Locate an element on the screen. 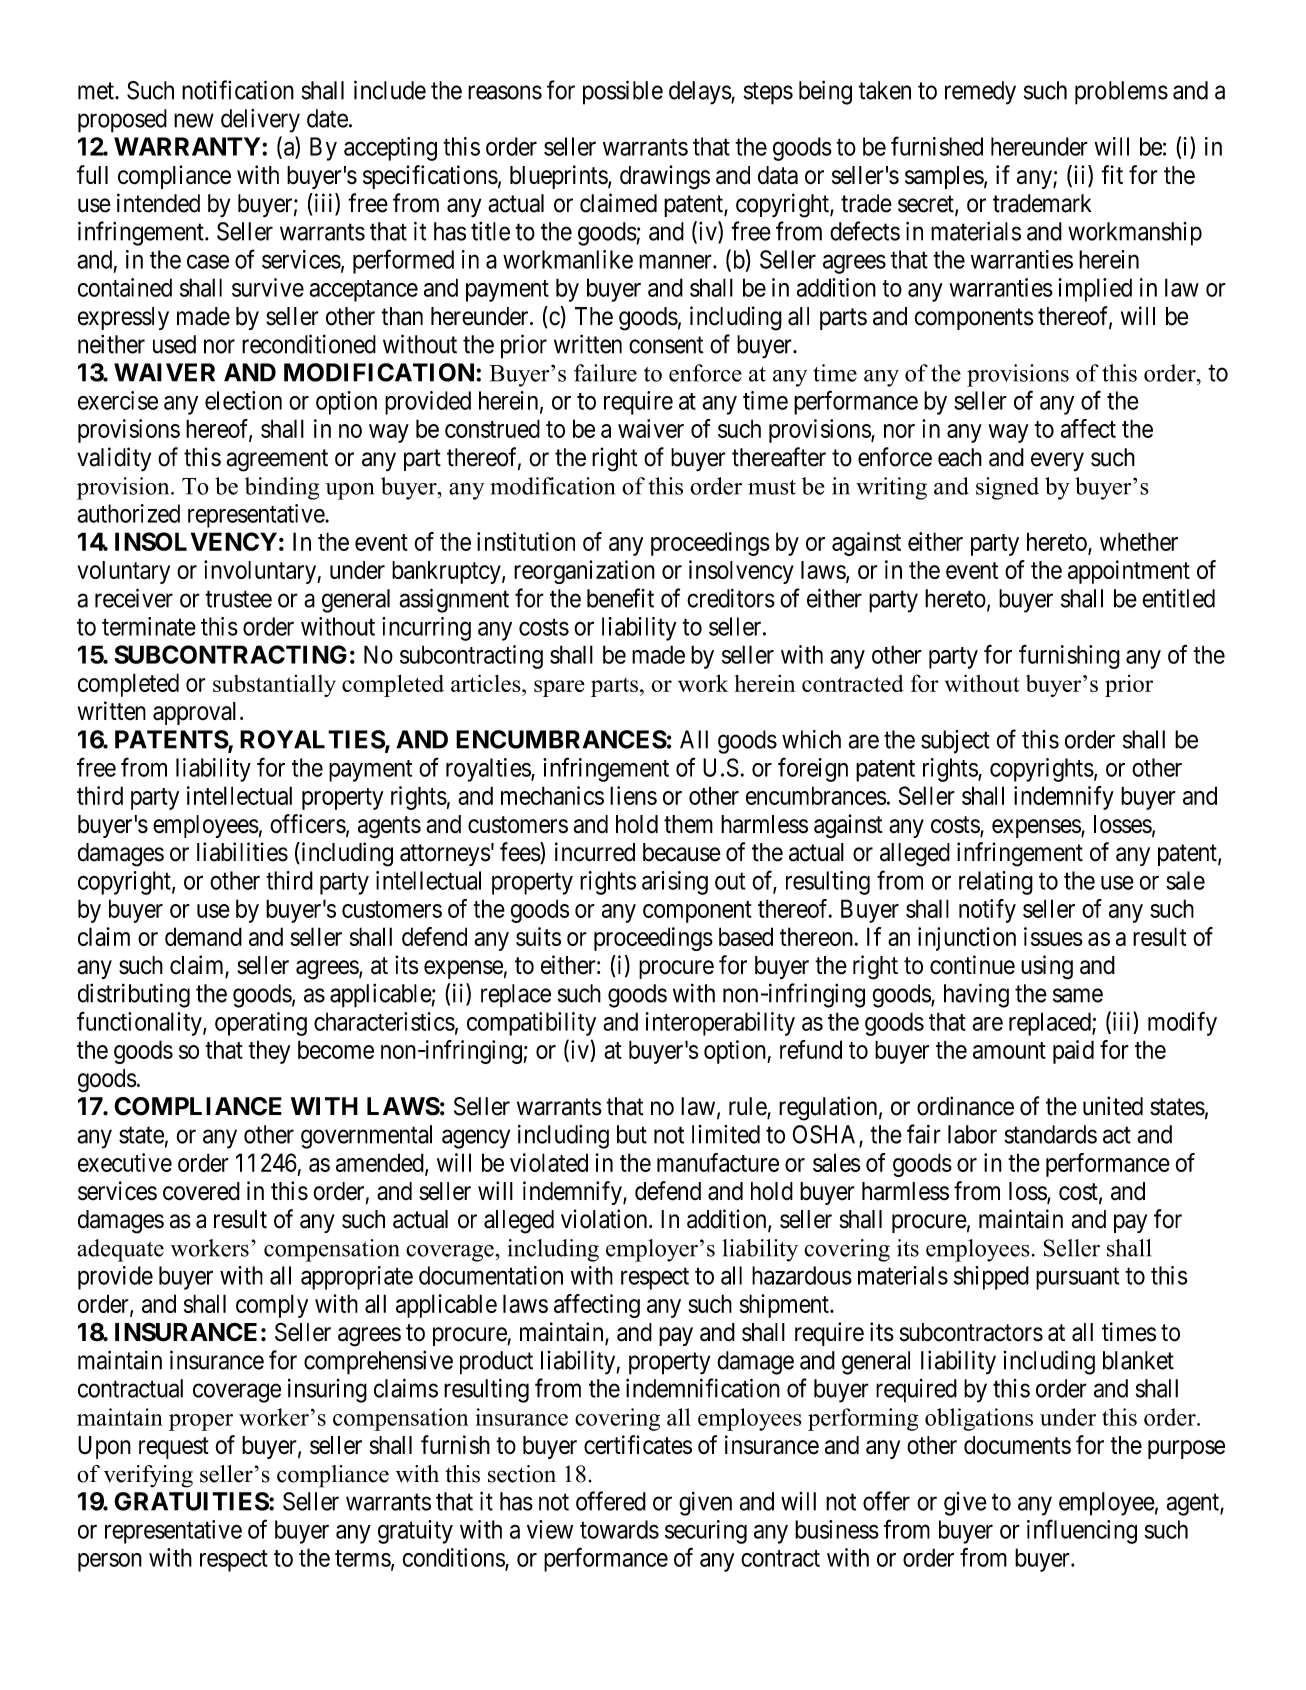 Image resolution: width=1306 pixels, height=1690 pixels. them is located at coordinates (688, 824).
